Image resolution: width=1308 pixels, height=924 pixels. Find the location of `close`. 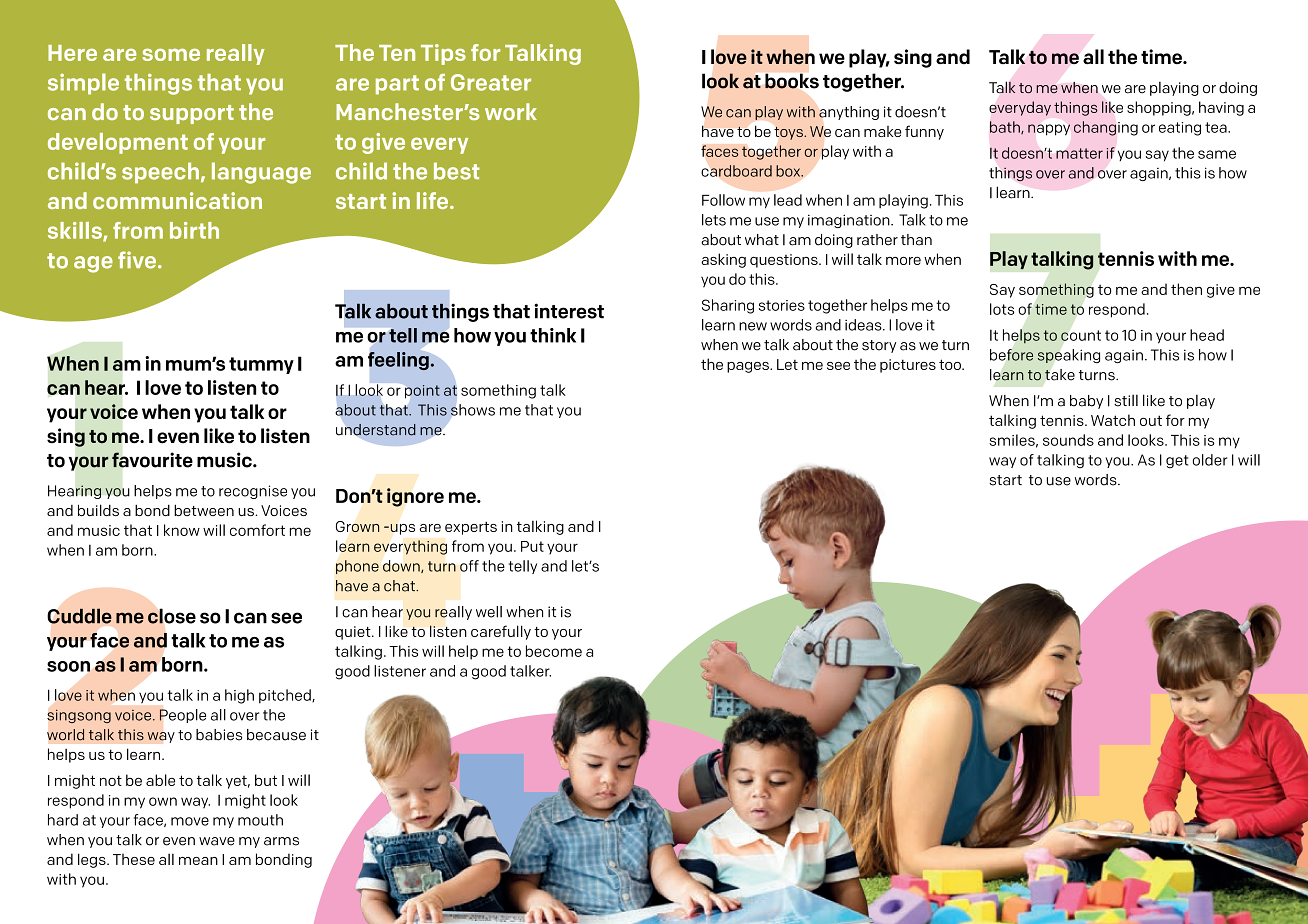

close is located at coordinates (172, 616).
